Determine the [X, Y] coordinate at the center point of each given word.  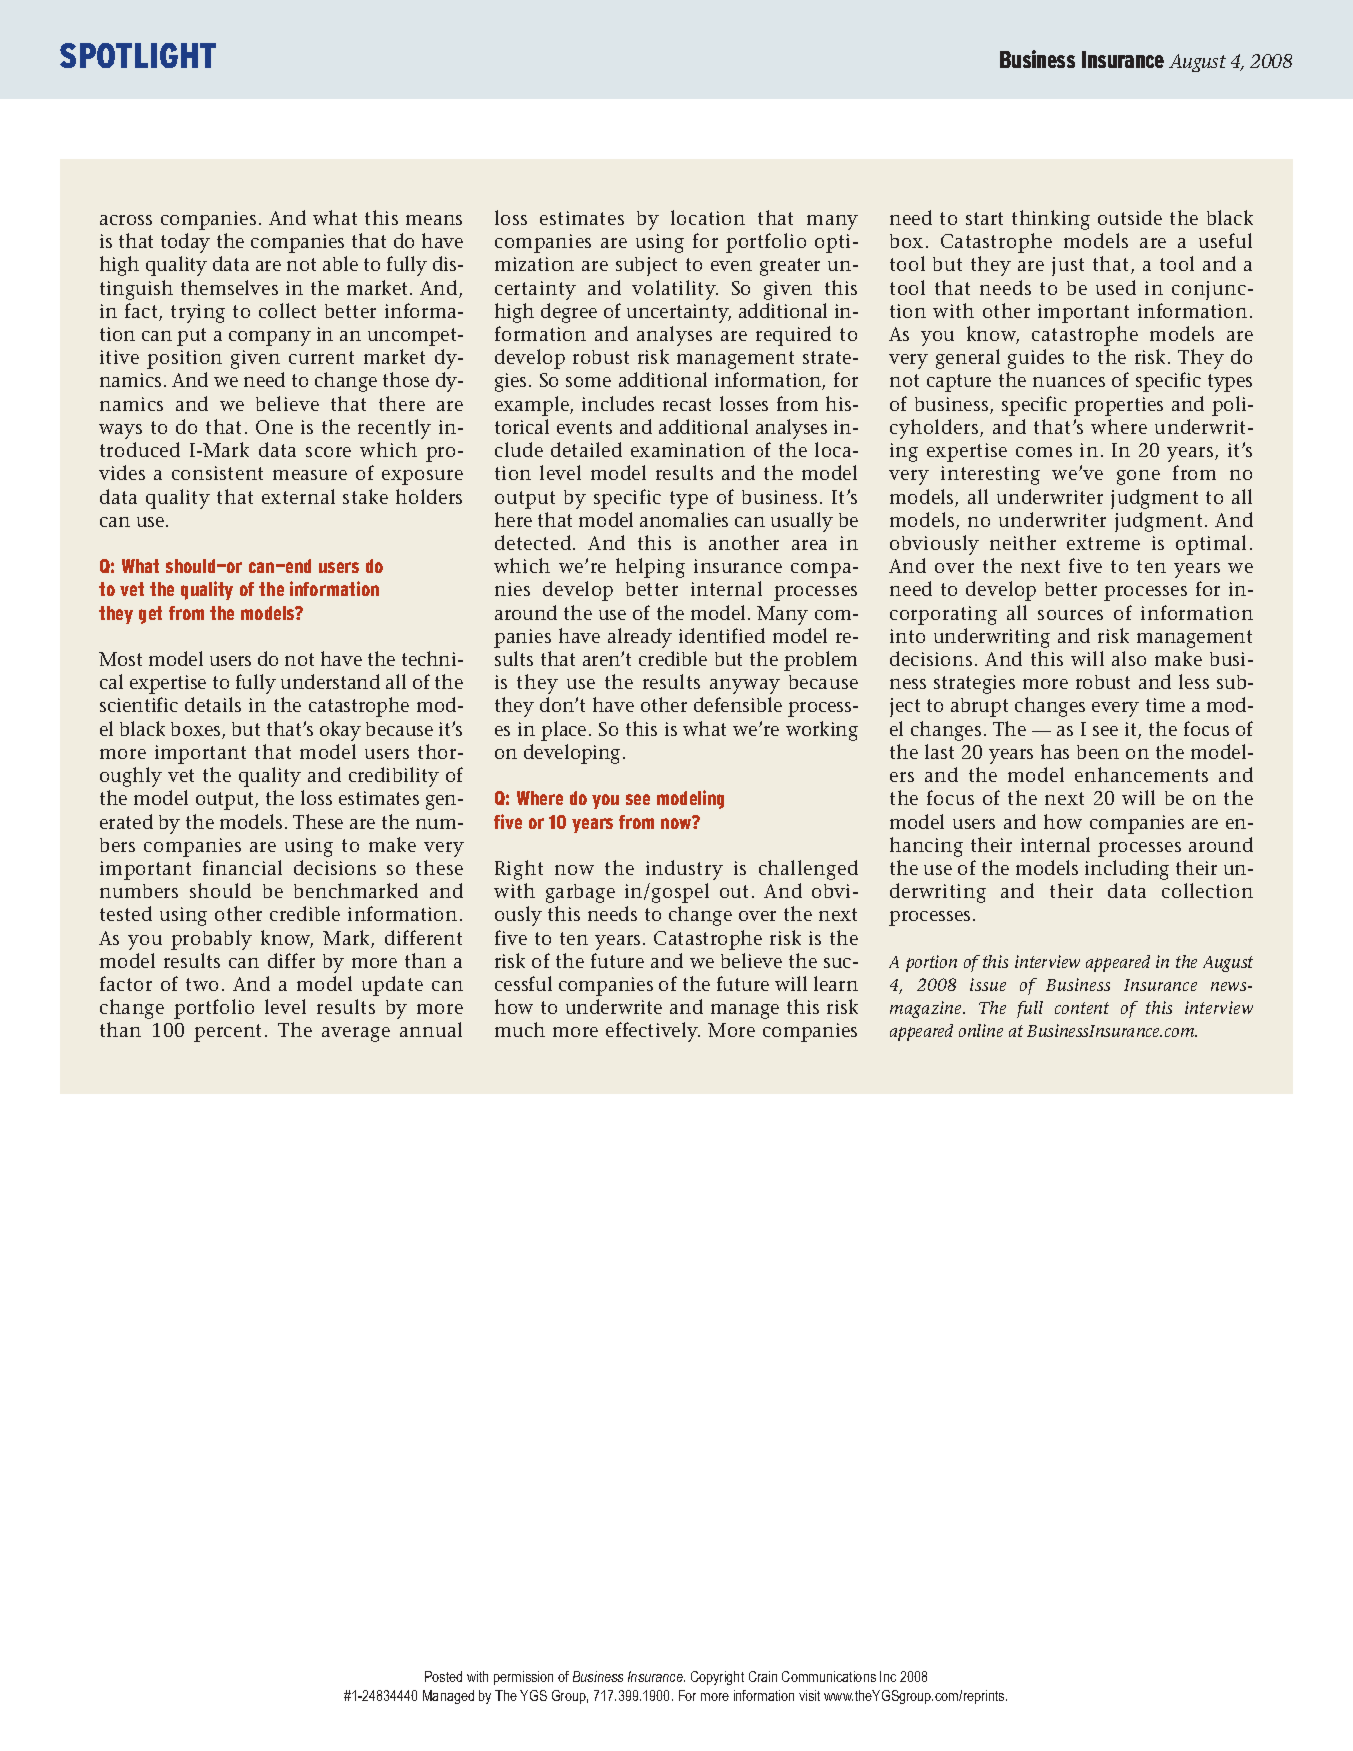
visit [809, 1695]
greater [790, 267]
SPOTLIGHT [138, 55]
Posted [443, 1676]
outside [1130, 217]
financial [242, 867]
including [1127, 870]
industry [684, 870]
